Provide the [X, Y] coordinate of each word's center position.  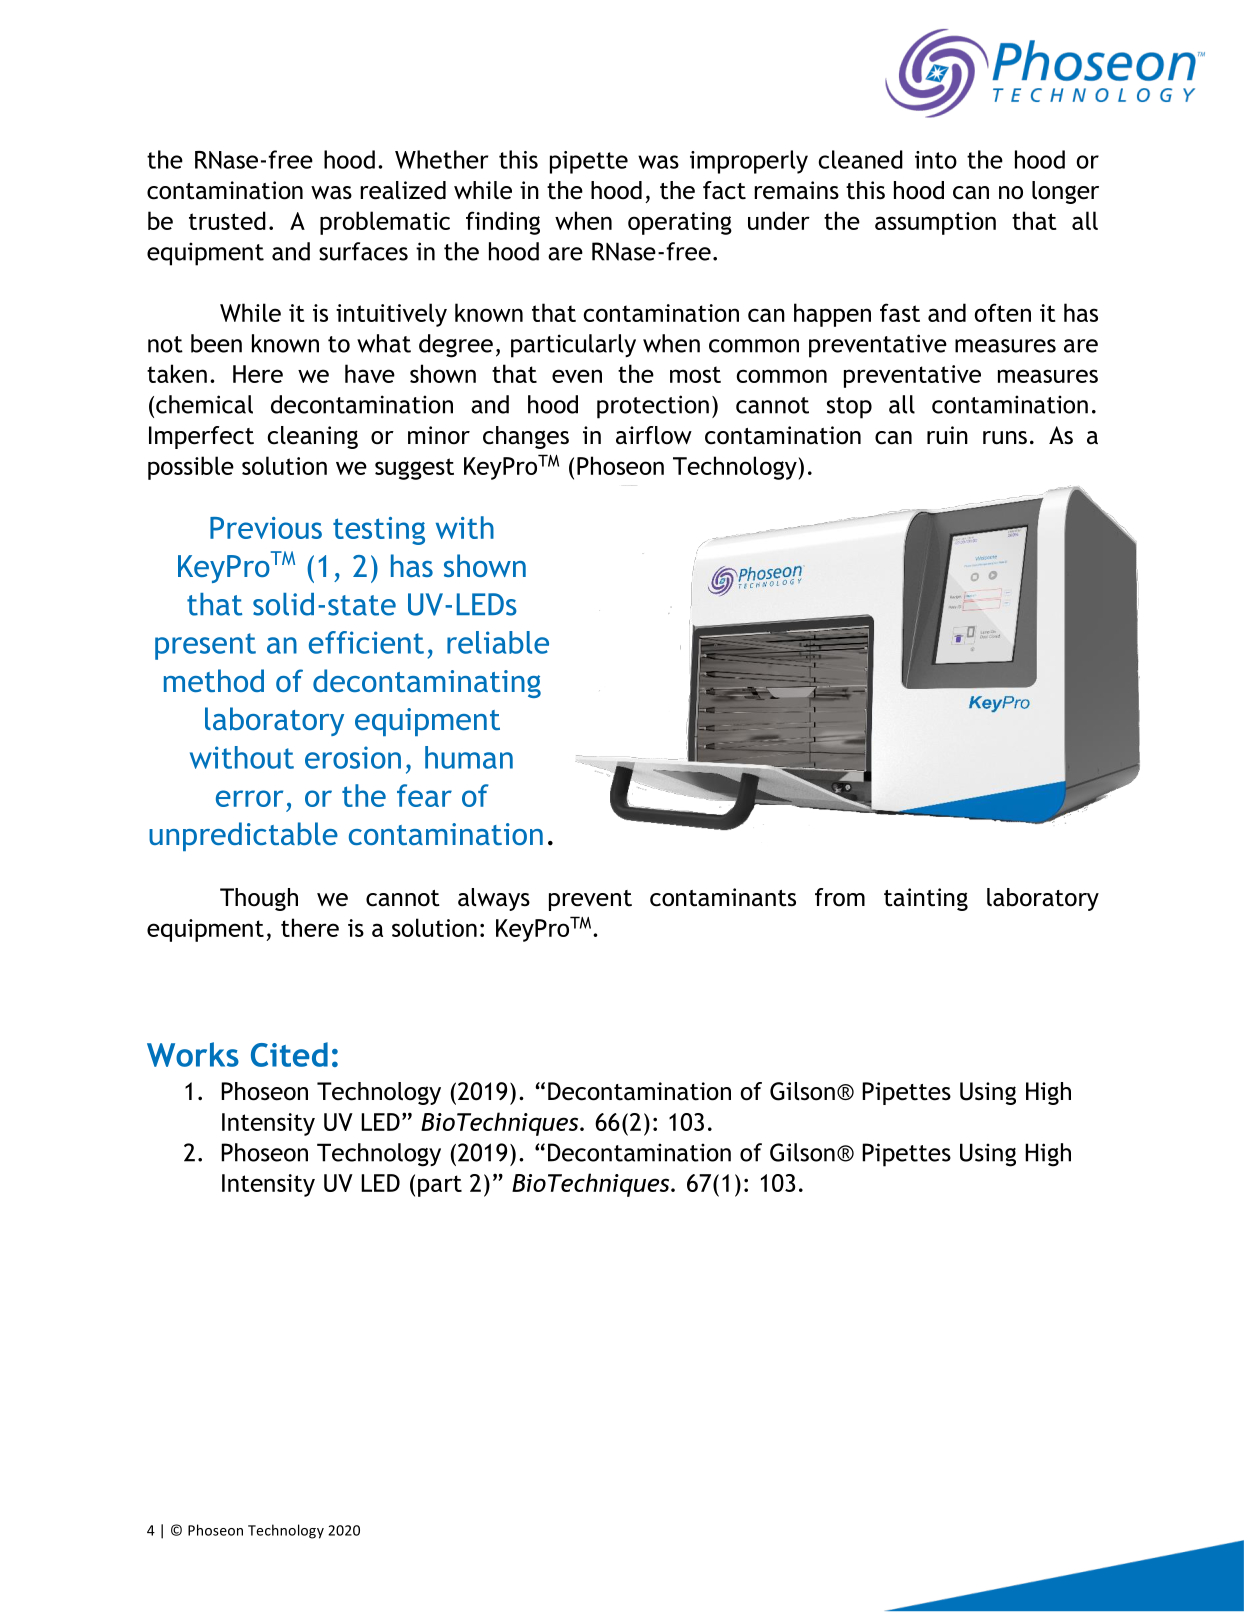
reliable [498, 642]
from [840, 897]
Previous [266, 528]
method [214, 680]
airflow [654, 435]
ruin [947, 435]
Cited [289, 1054]
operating [680, 223]
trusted [227, 220]
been [216, 343]
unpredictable [243, 836]
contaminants [723, 897]
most [695, 374]
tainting [926, 899]
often [1002, 312]
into [936, 160]
